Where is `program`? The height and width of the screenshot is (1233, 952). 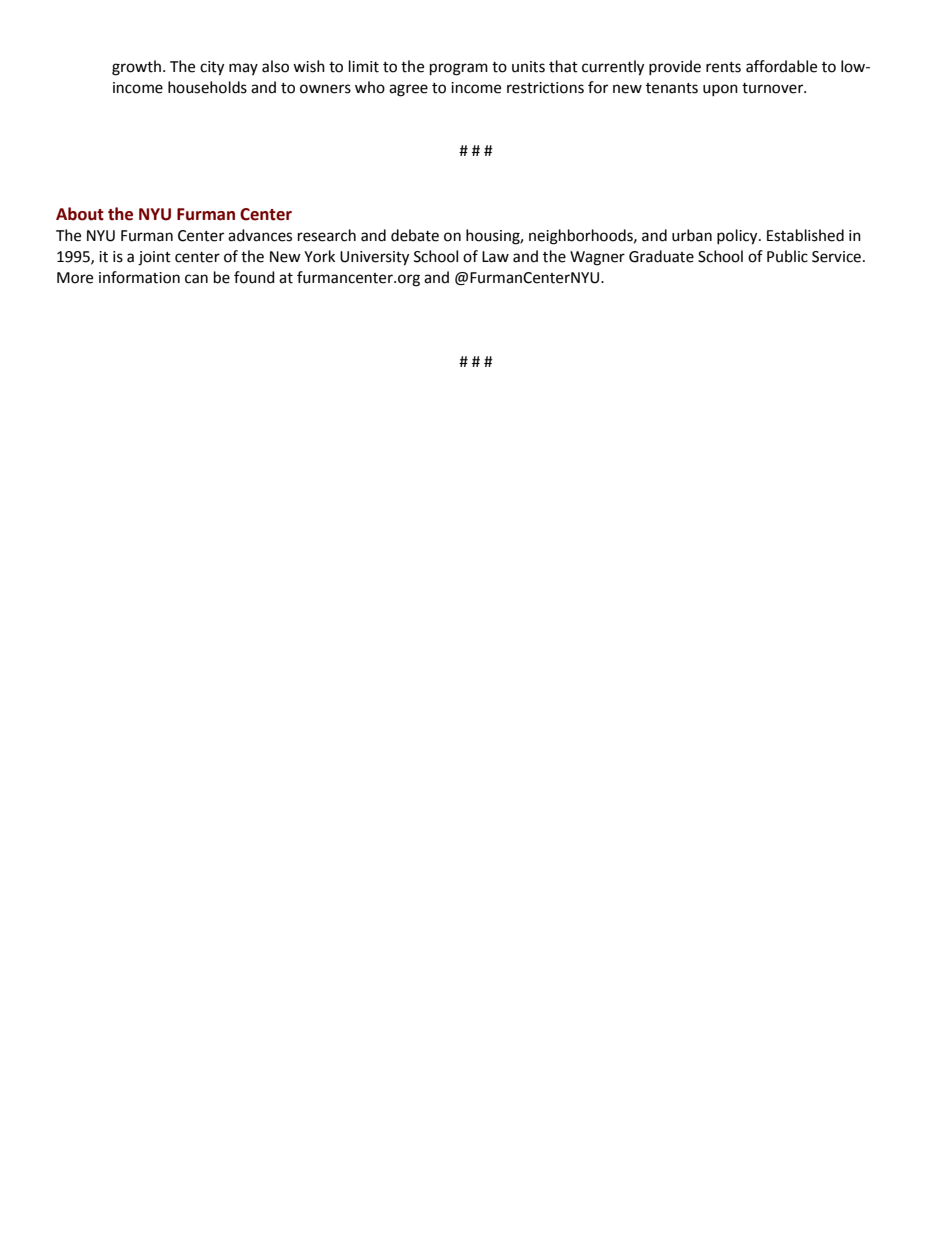 program is located at coordinates (459, 69).
